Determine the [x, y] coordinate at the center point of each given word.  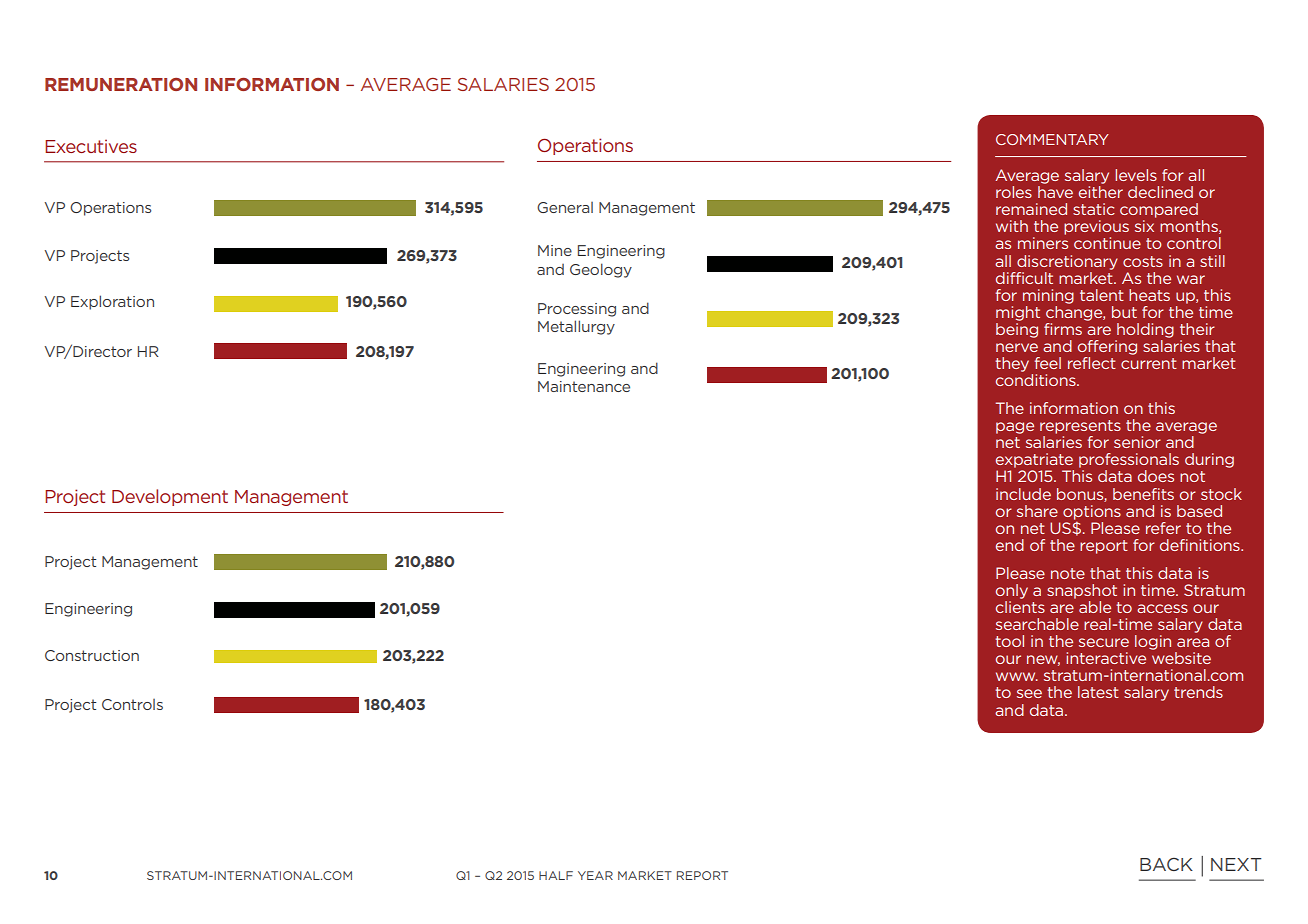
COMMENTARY [1052, 139]
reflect [1092, 363]
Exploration [112, 302]
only [1012, 591]
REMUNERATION [121, 84]
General [565, 207]
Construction [92, 655]
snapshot [1082, 591]
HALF [556, 875]
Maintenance [584, 386]
